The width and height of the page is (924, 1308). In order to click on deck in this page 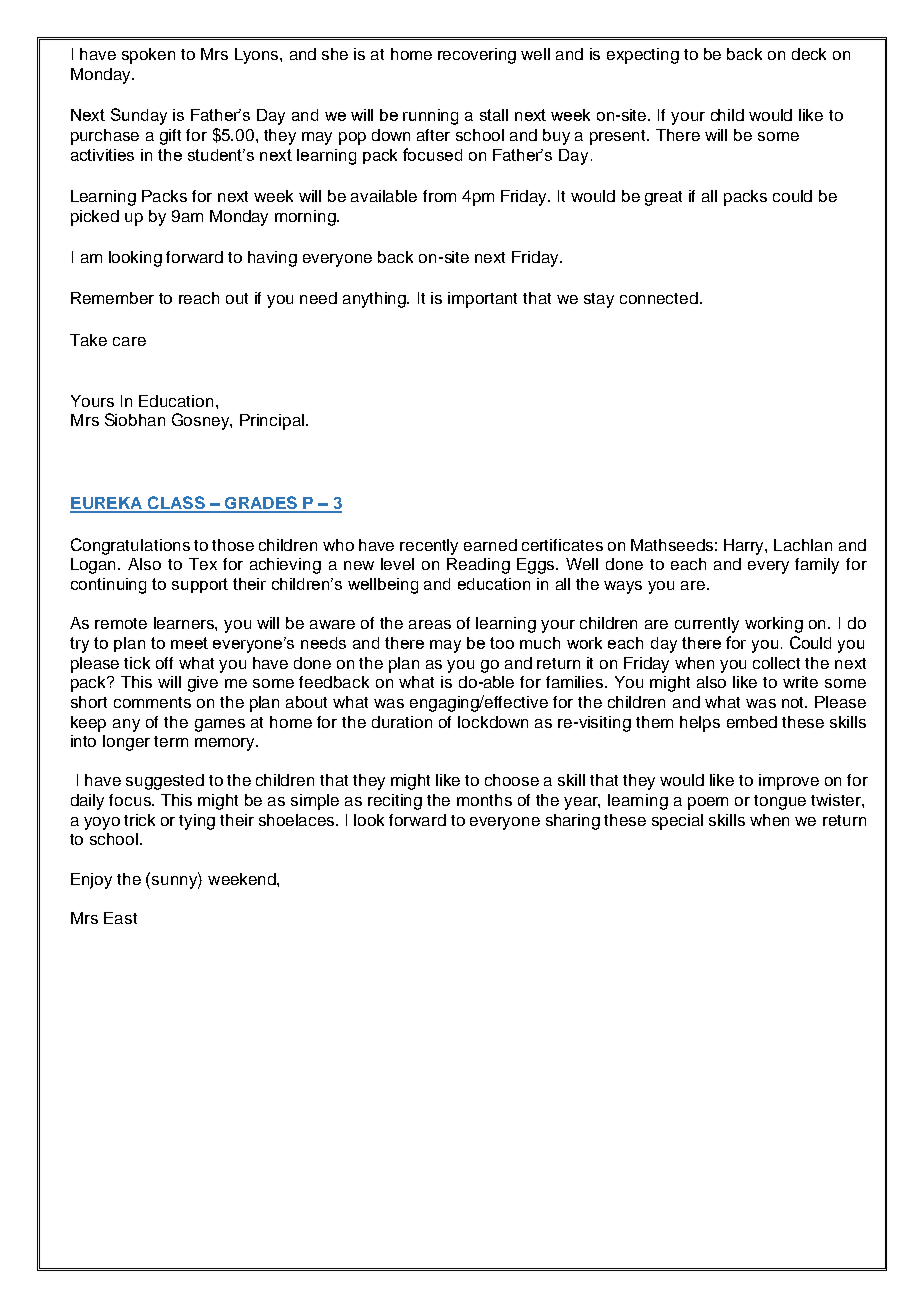, I will do `click(809, 54)`.
